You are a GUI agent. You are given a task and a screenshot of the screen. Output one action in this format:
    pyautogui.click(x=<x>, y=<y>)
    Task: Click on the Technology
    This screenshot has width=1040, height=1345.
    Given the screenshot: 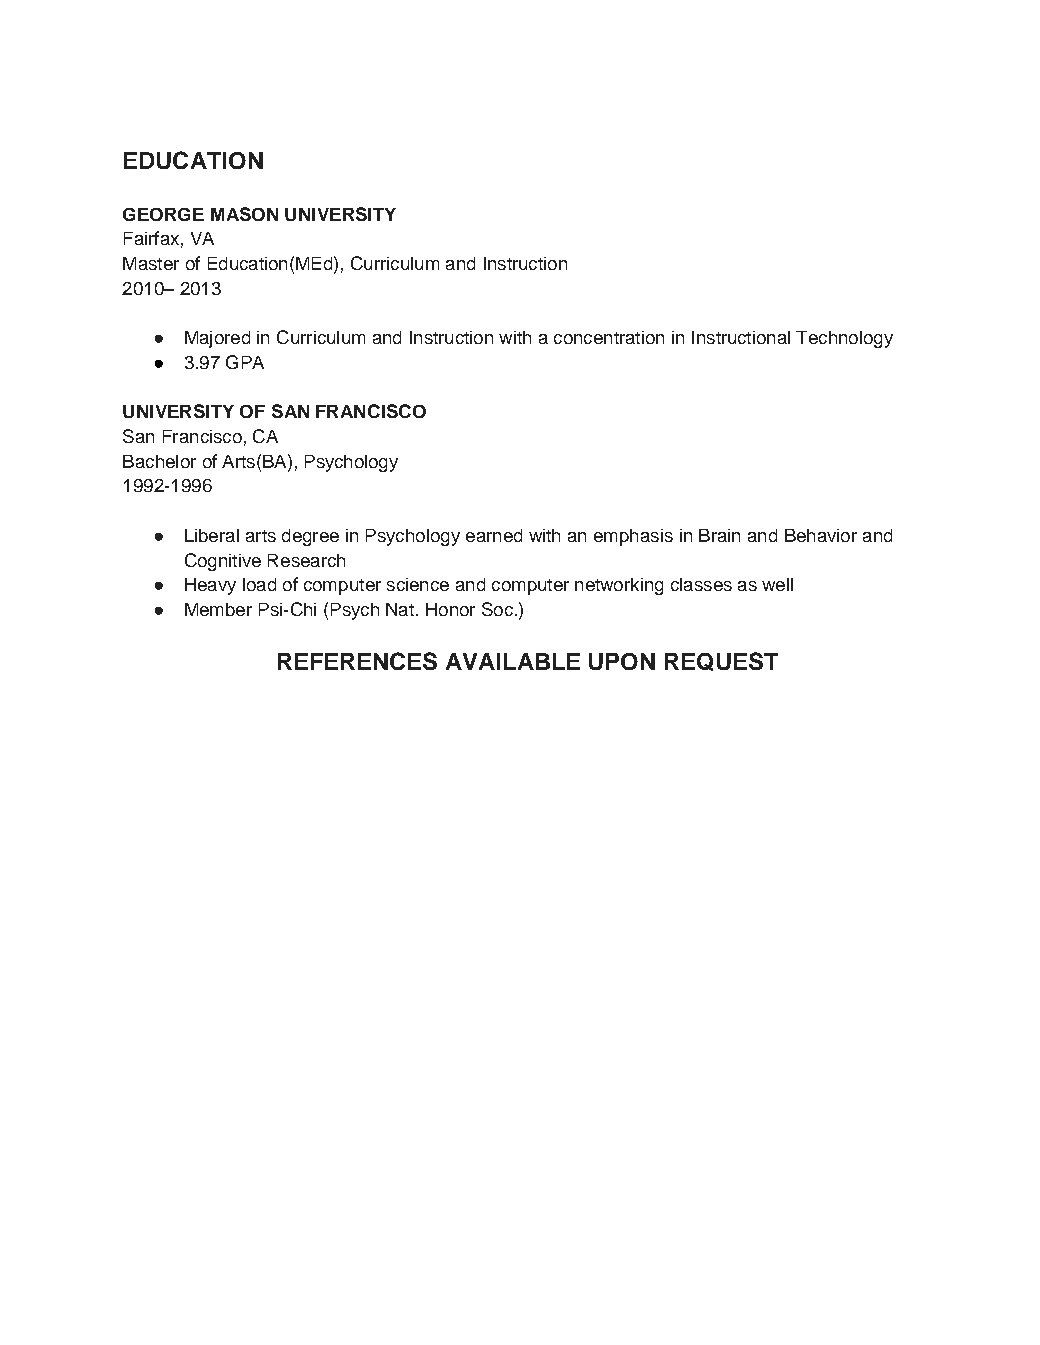 What is the action you would take?
    pyautogui.click(x=844, y=339)
